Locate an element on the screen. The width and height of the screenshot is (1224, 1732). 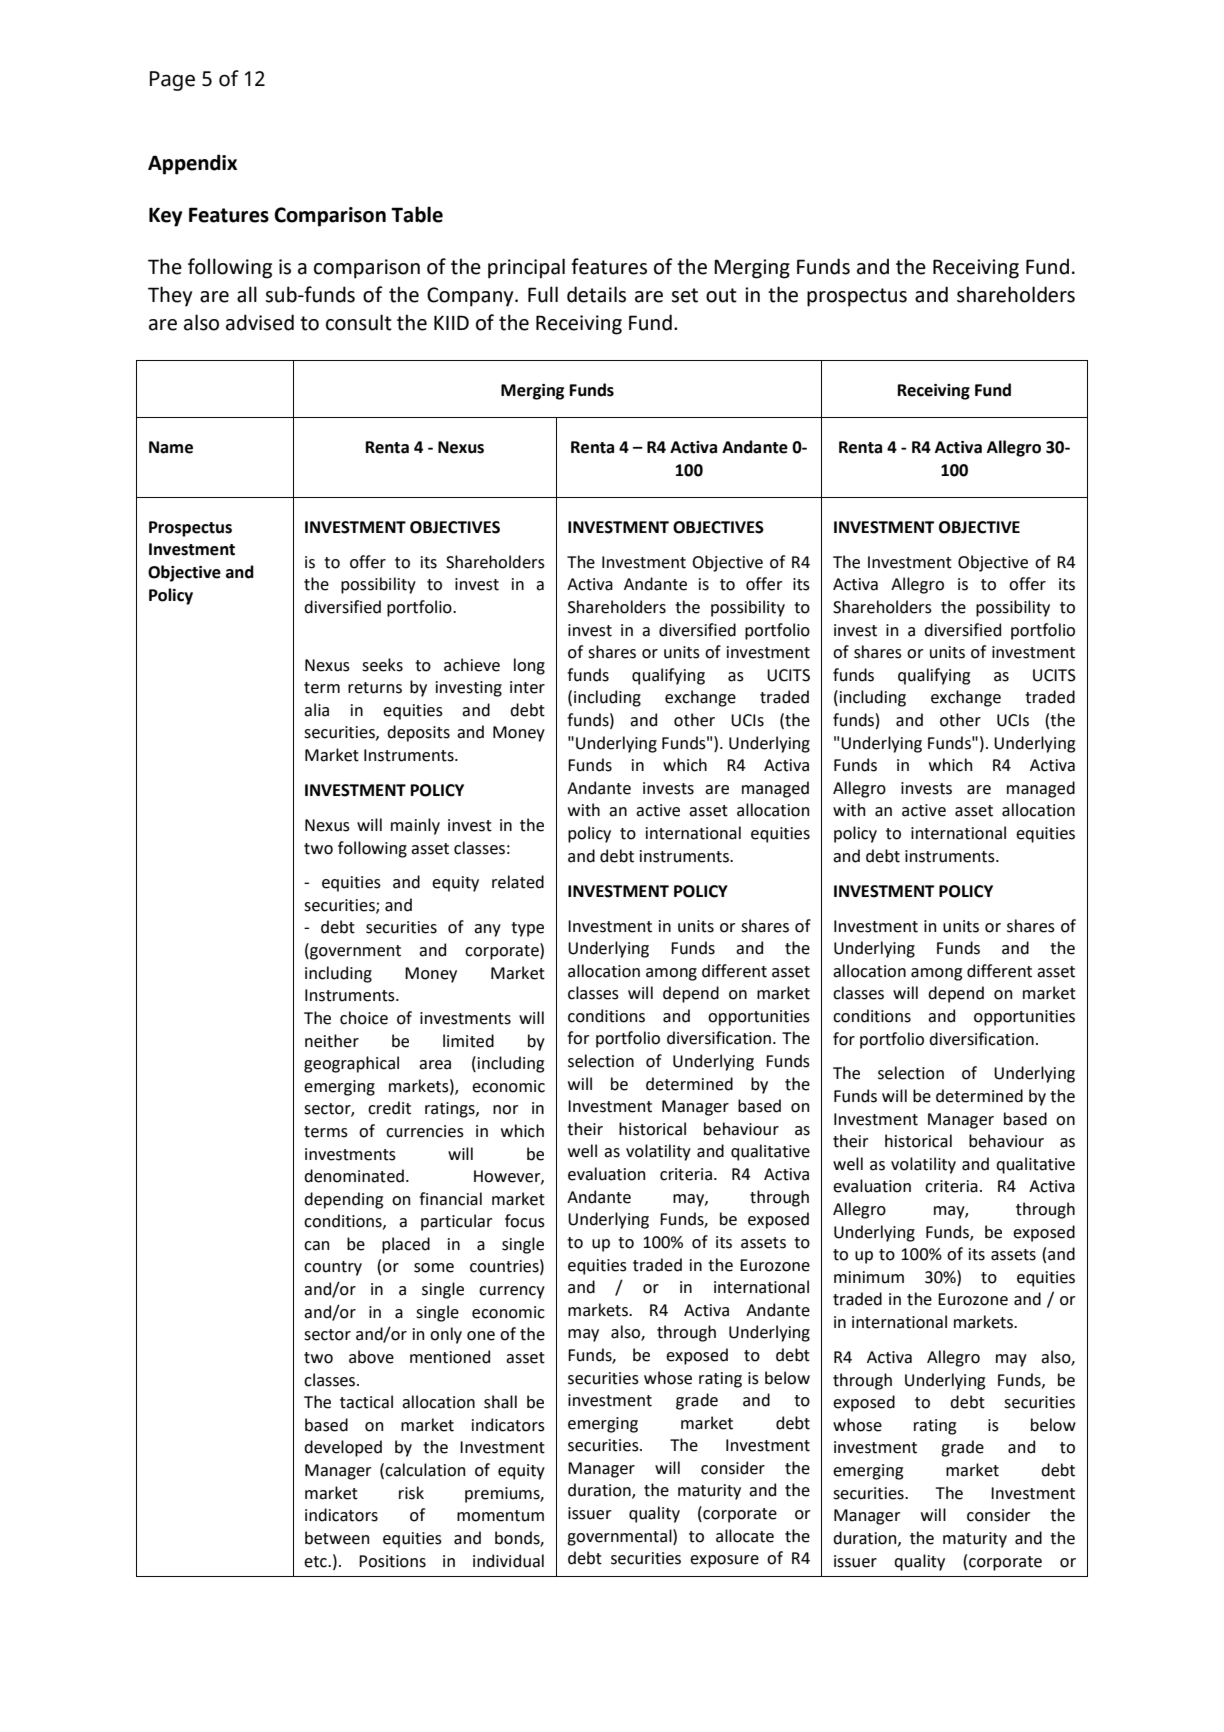
focus is located at coordinates (525, 1221).
